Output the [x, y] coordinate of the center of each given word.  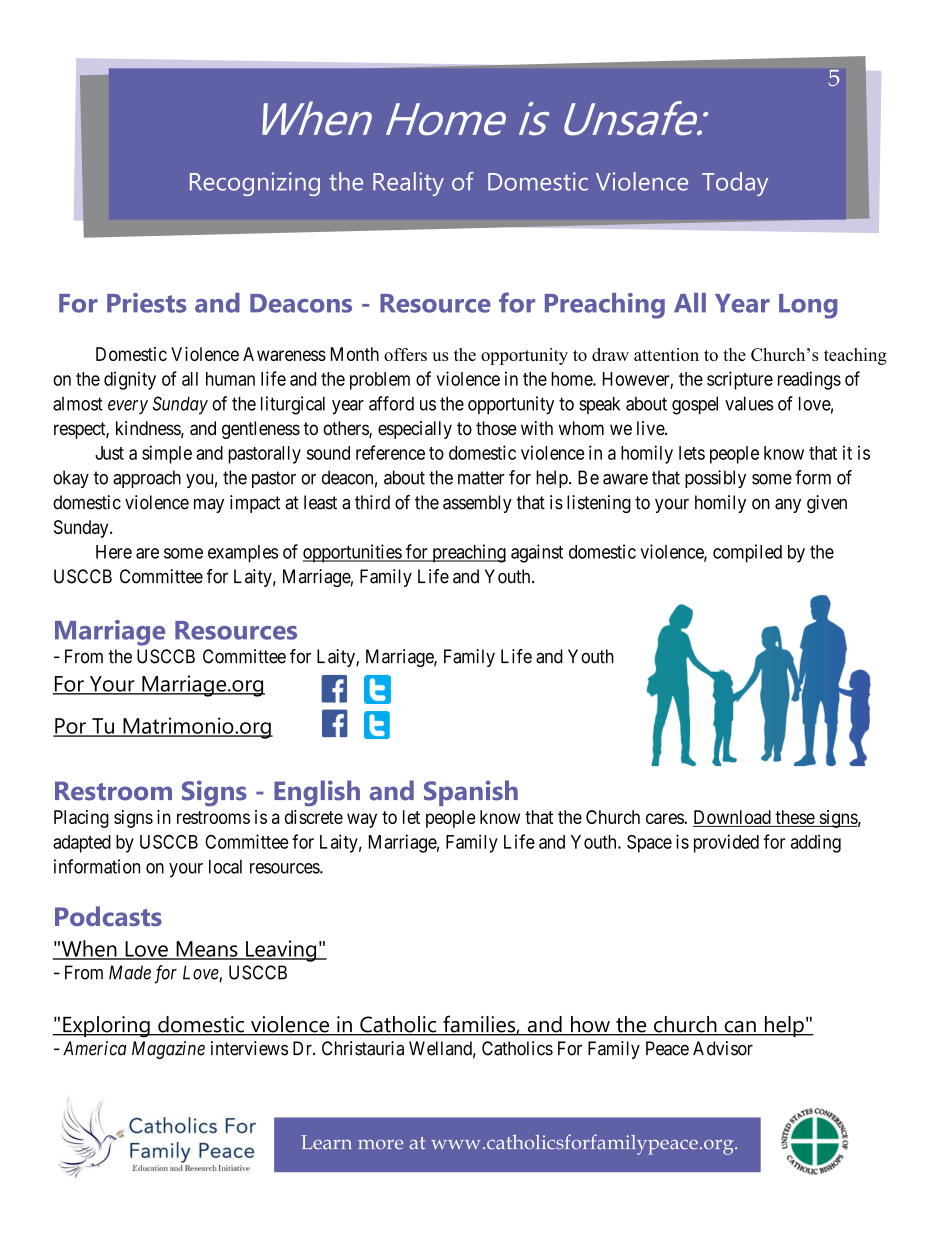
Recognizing [255, 184]
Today [735, 184]
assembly [477, 504]
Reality [408, 184]
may [209, 505]
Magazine [168, 1050]
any [788, 506]
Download [733, 818]
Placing [81, 819]
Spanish [471, 793]
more [380, 1145]
